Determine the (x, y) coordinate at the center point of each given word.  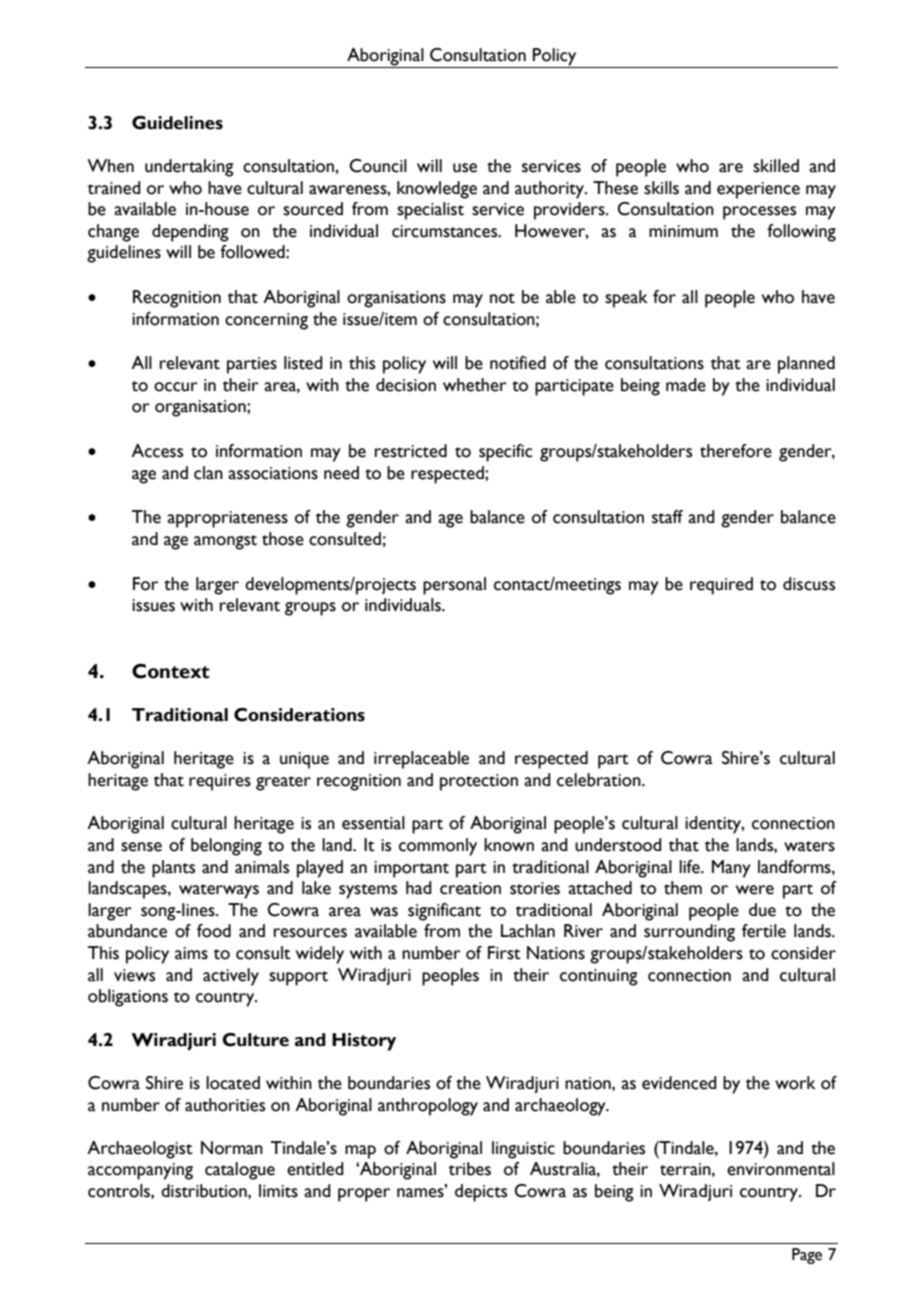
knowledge (437, 190)
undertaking (189, 168)
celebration (600, 780)
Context (171, 671)
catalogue (240, 1171)
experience (758, 190)
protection (479, 782)
